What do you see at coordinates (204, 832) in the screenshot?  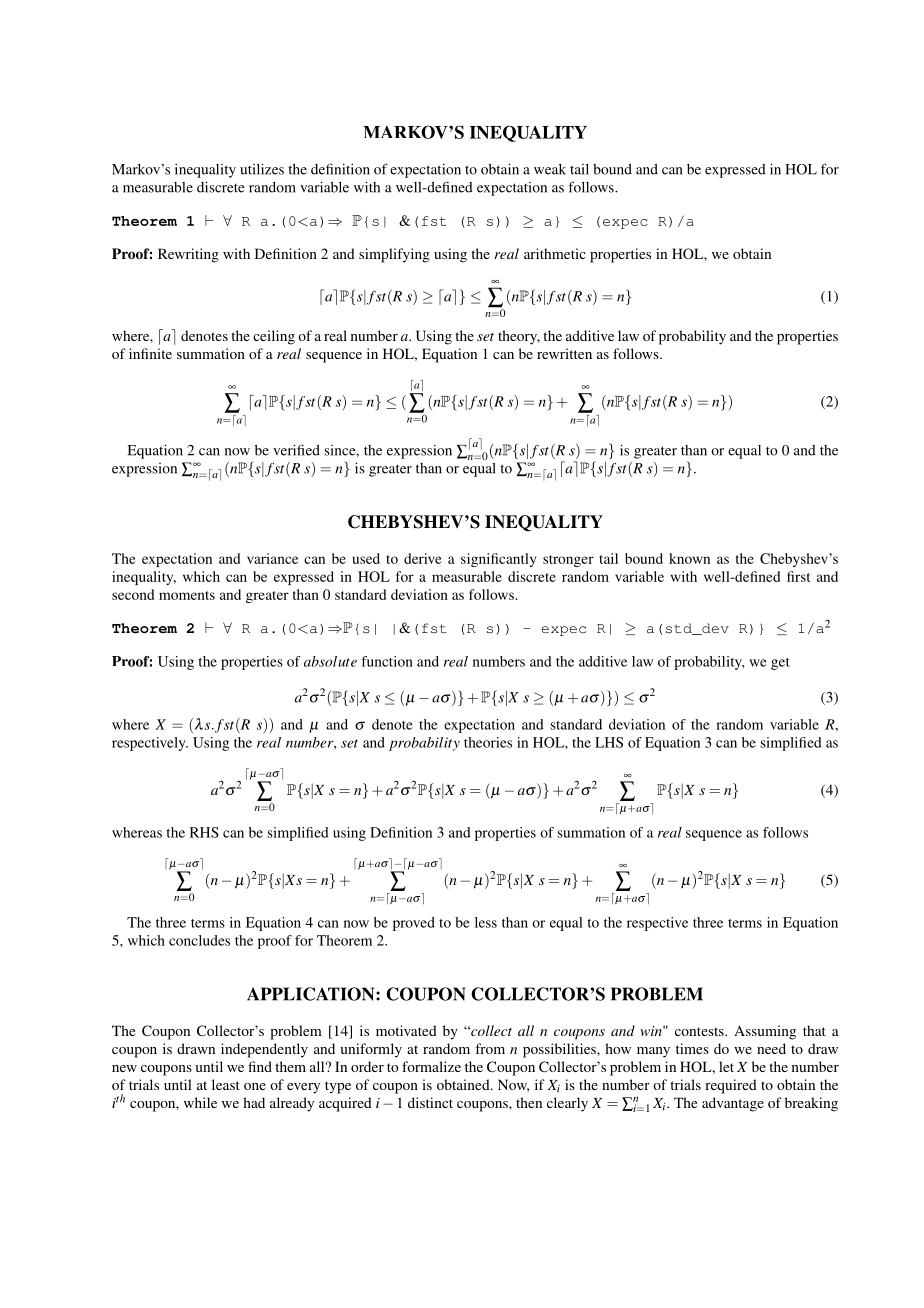 I see `RHS` at bounding box center [204, 832].
